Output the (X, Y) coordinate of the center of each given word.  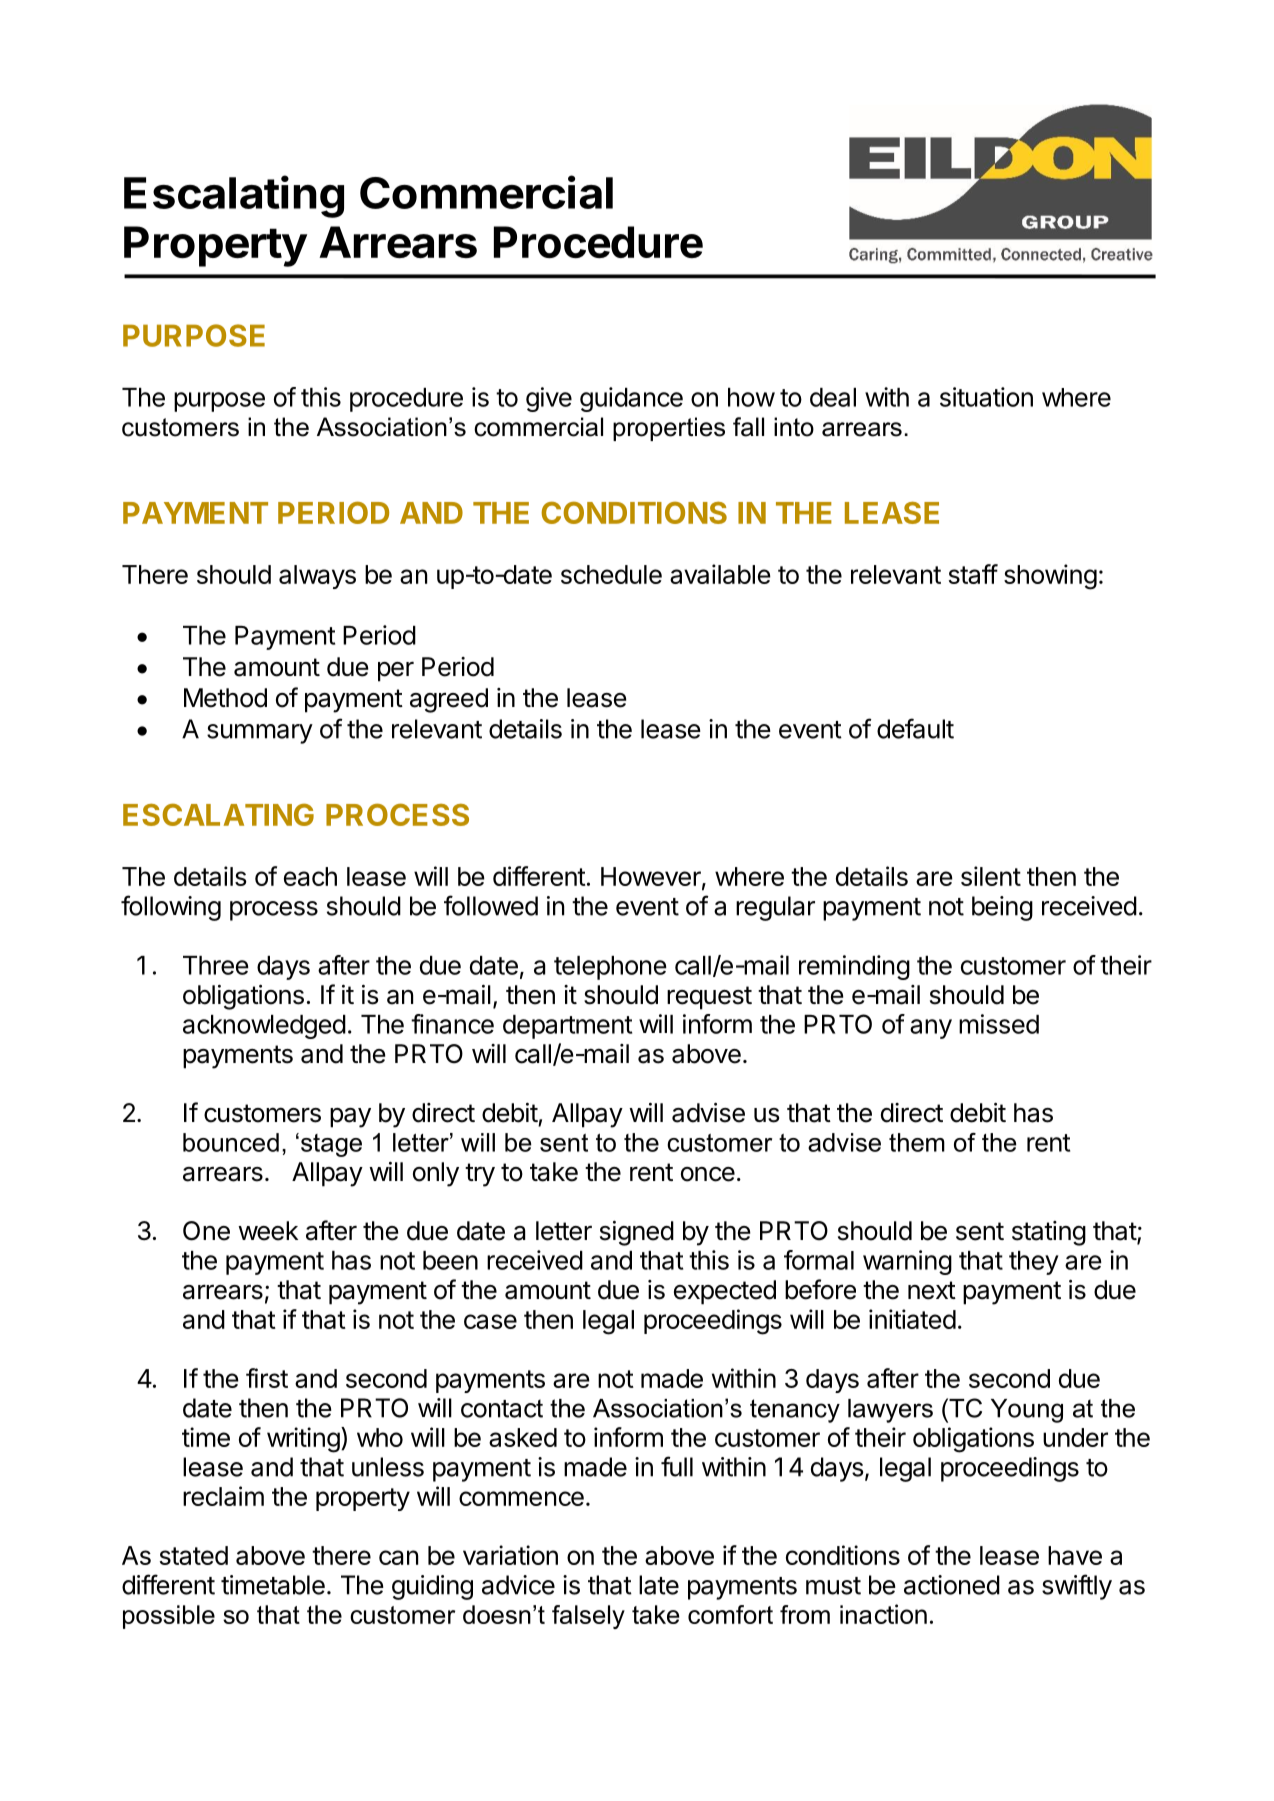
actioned (952, 1585)
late (659, 1585)
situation (986, 397)
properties (669, 429)
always (317, 577)
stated (194, 1555)
